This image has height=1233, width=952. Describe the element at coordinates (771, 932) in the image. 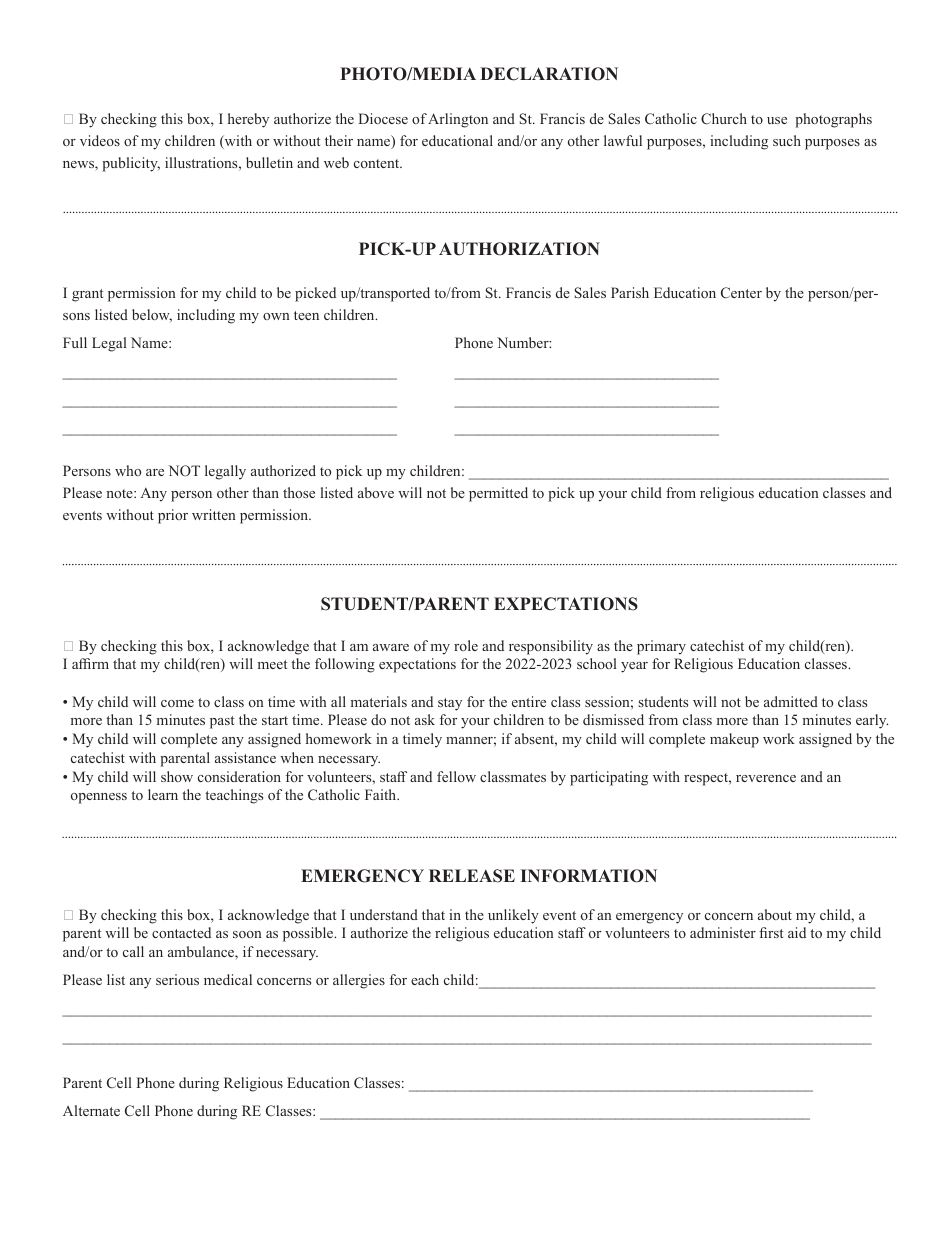

I see `first` at that location.
